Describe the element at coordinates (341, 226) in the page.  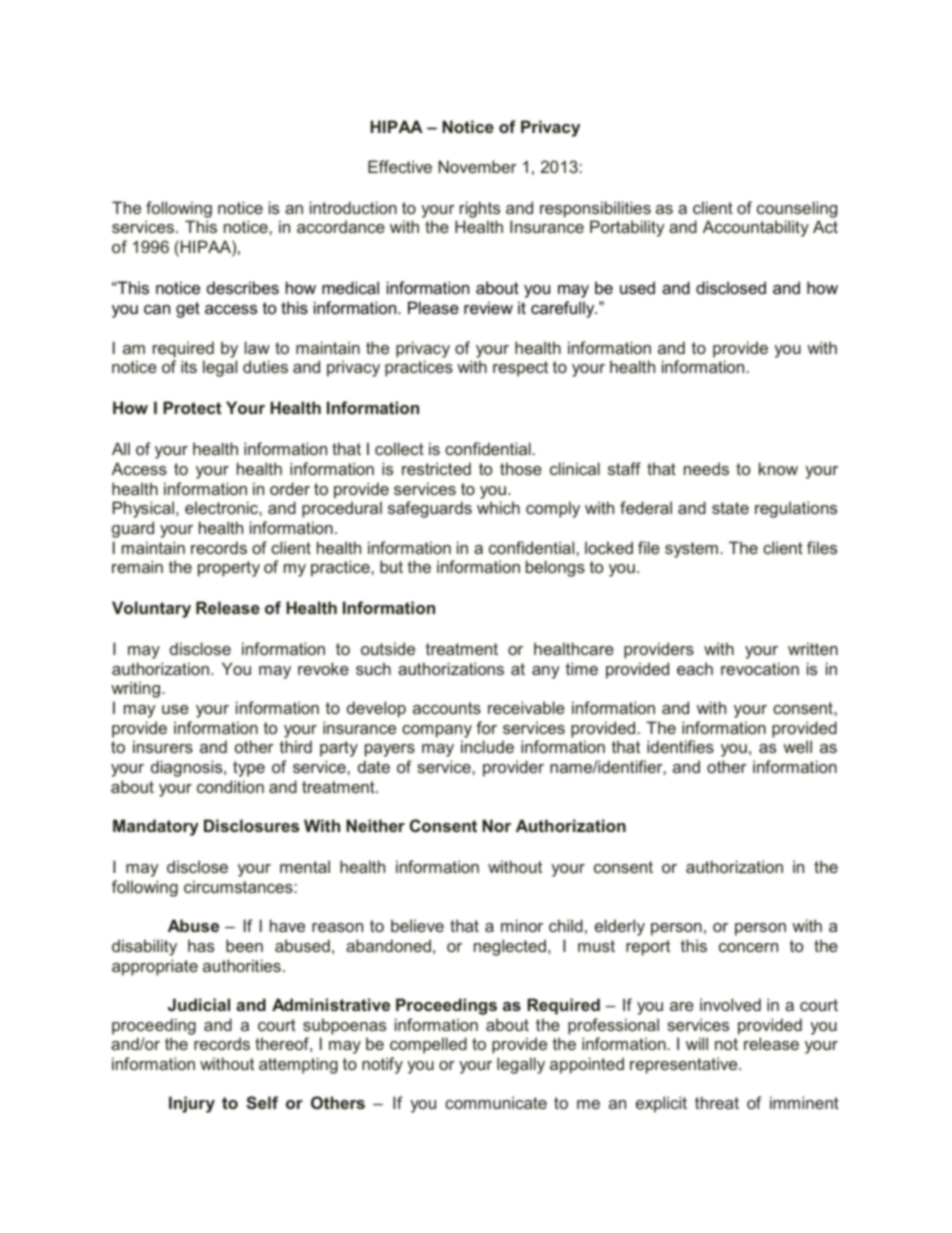
I see `accordance` at that location.
